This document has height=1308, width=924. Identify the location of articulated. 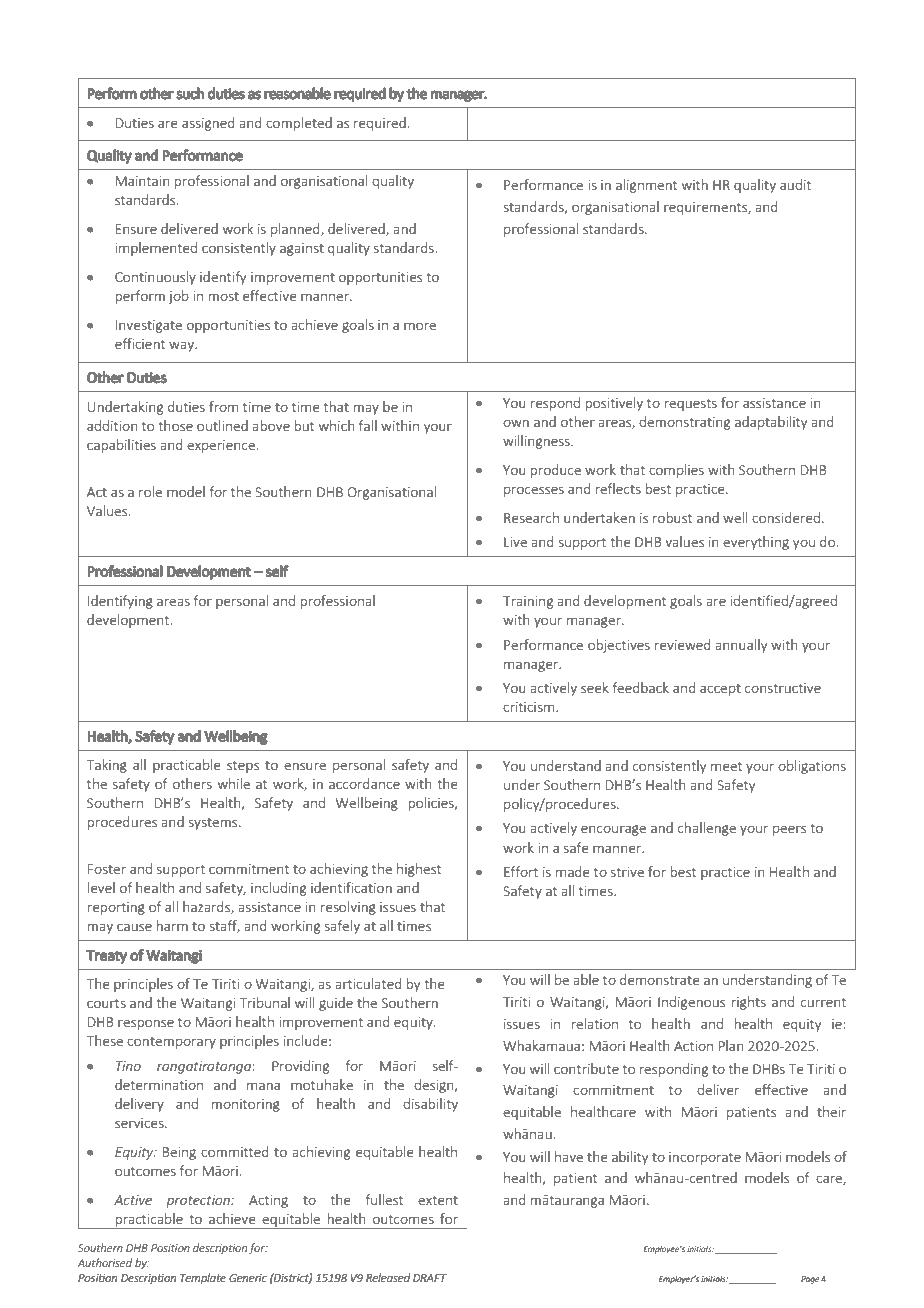
(368, 983).
